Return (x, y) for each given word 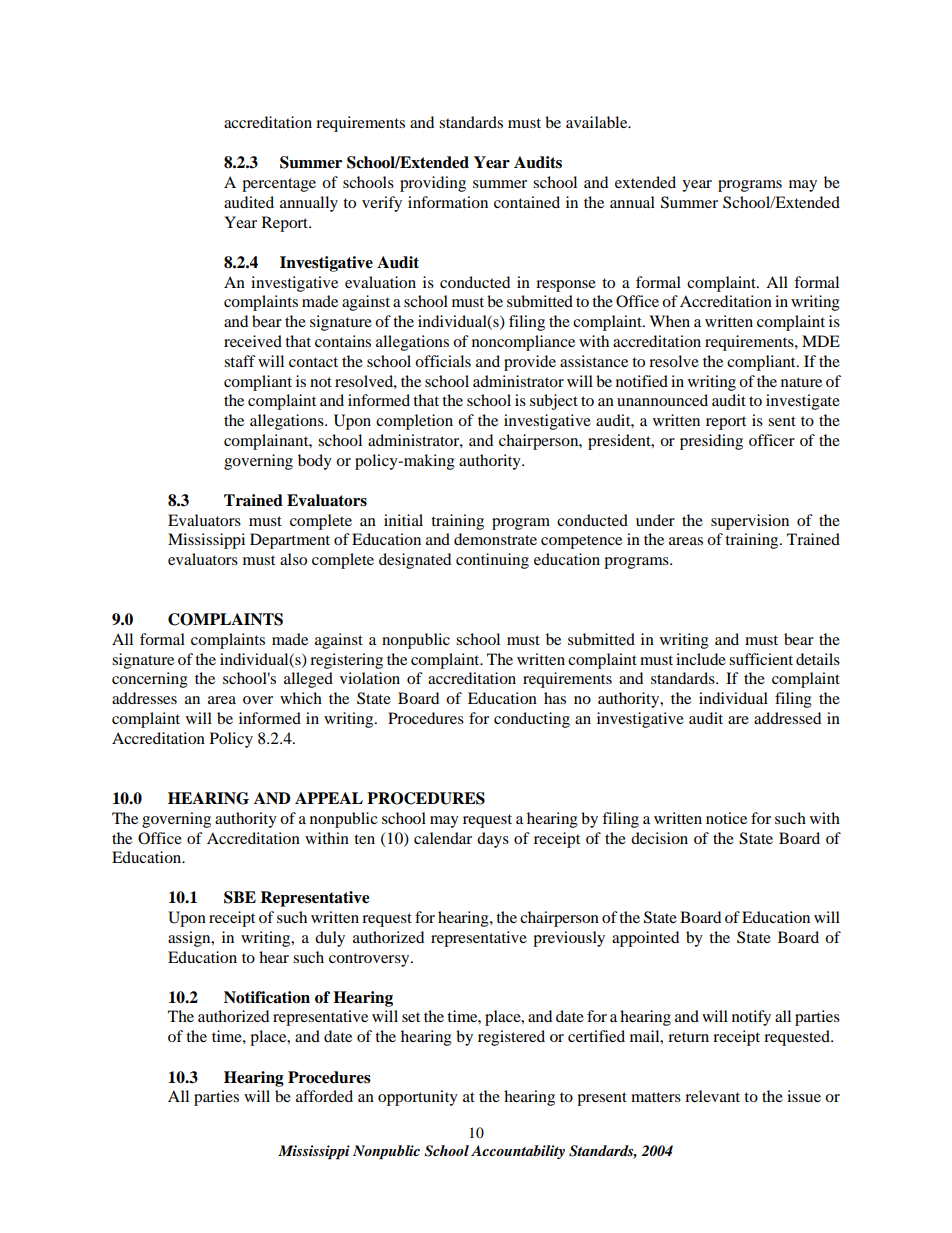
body (315, 462)
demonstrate (495, 539)
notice (726, 818)
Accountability (518, 1152)
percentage (279, 185)
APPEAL (329, 798)
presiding (711, 442)
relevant (712, 1096)
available (598, 122)
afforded (324, 1096)
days (493, 840)
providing (433, 184)
